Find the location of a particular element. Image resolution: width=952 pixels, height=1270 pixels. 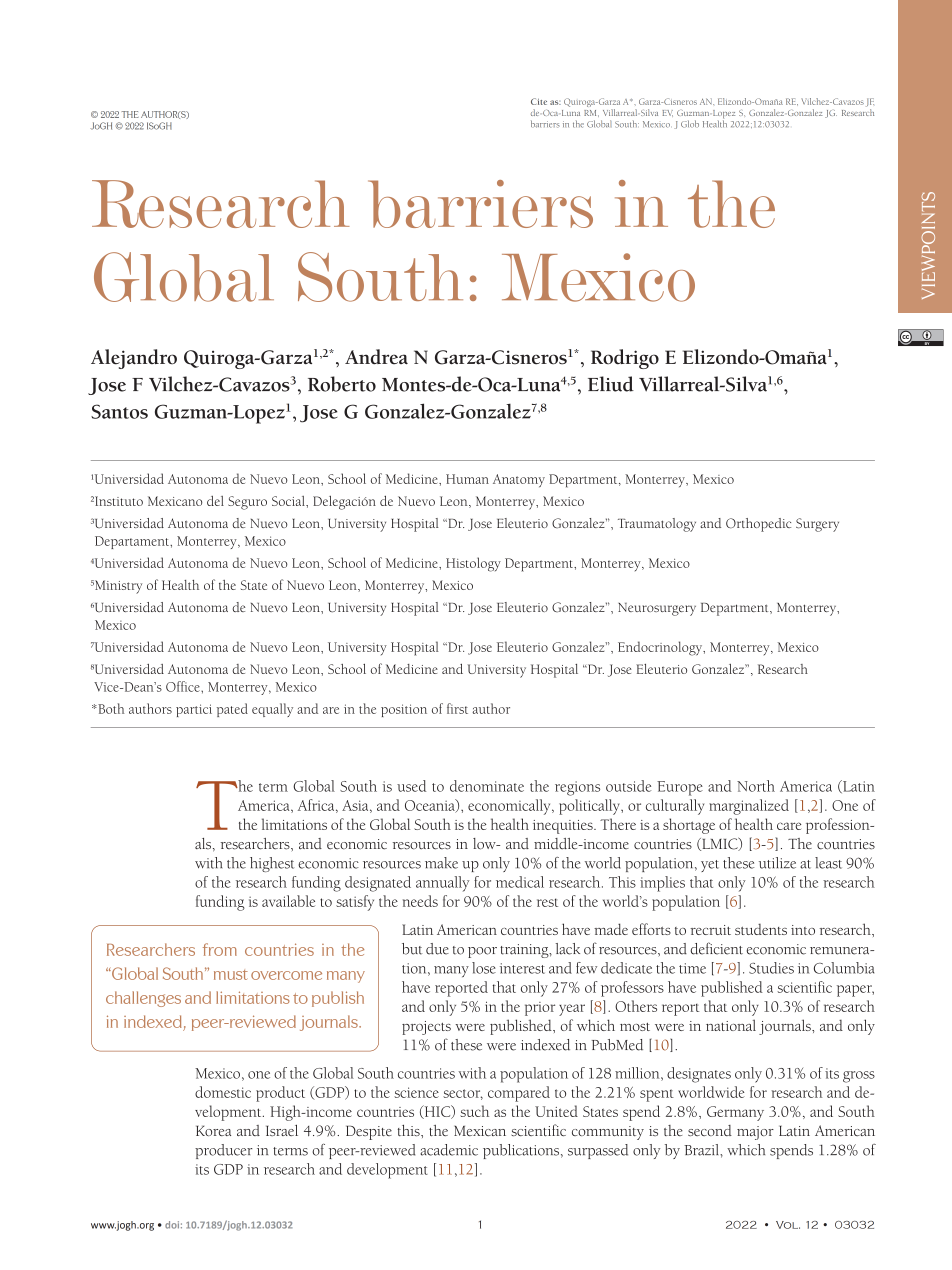

such is located at coordinates (474, 1111).
